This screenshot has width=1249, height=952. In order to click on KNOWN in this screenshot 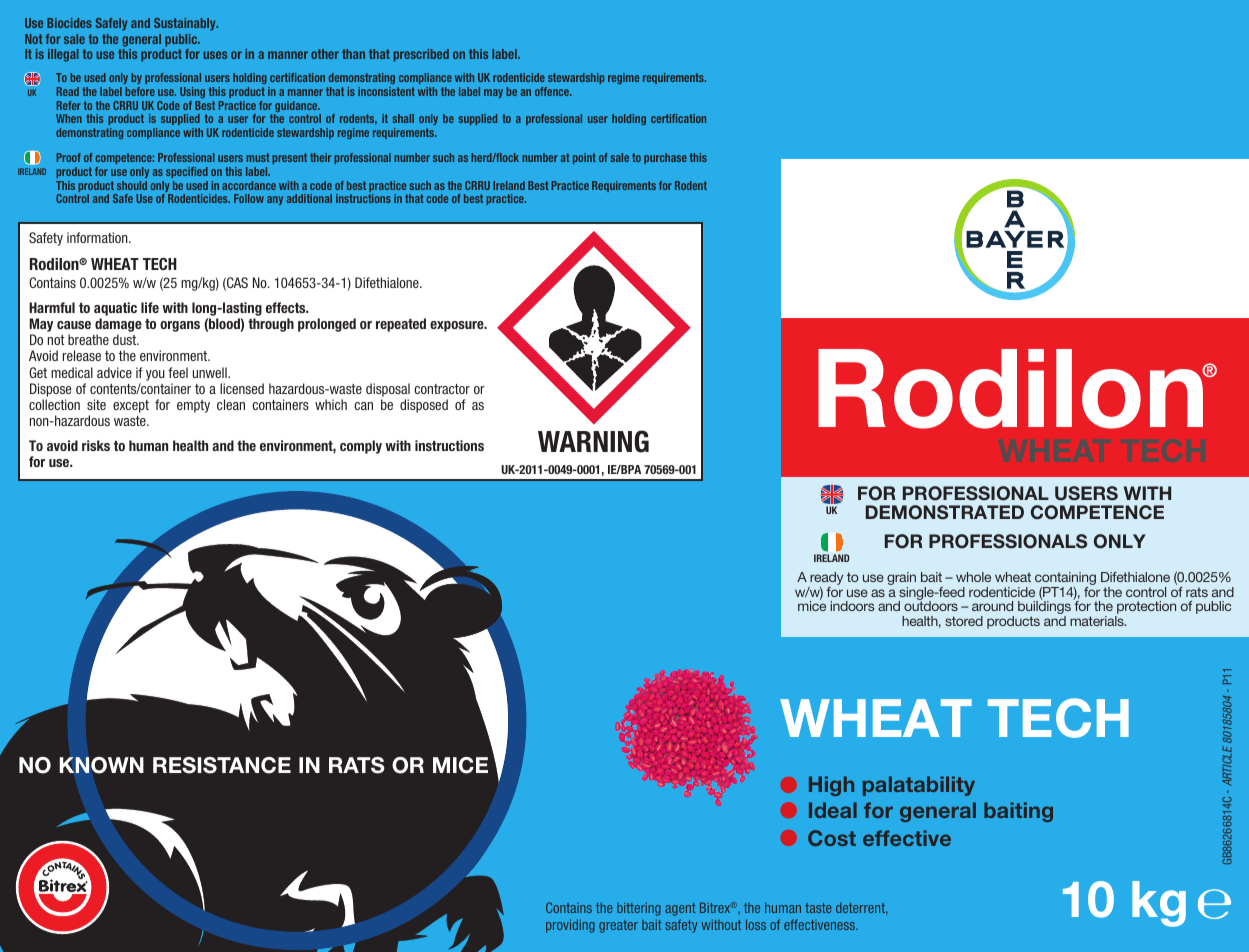, I will do `click(101, 765)`.
